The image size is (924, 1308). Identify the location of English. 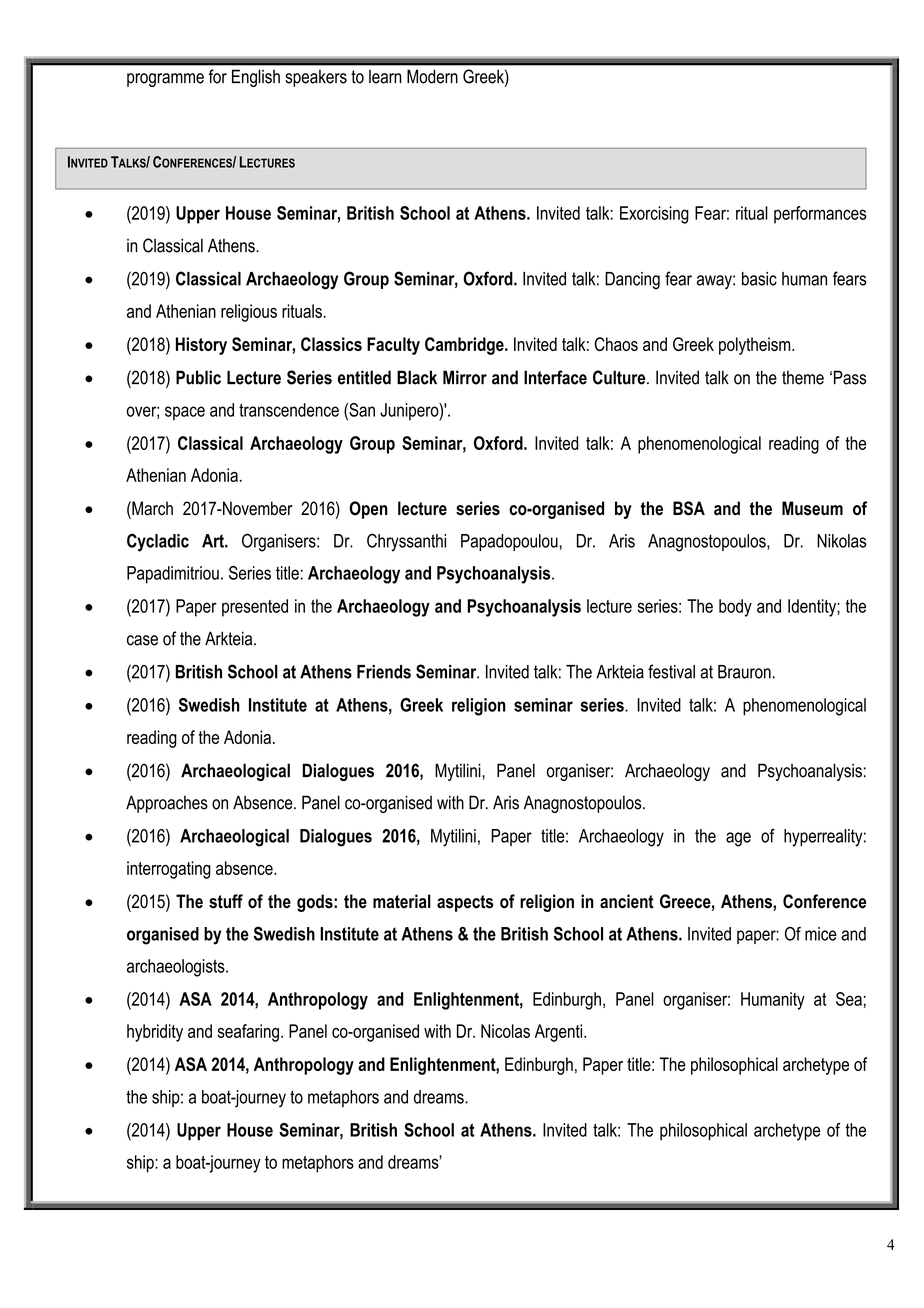
(256, 78).
